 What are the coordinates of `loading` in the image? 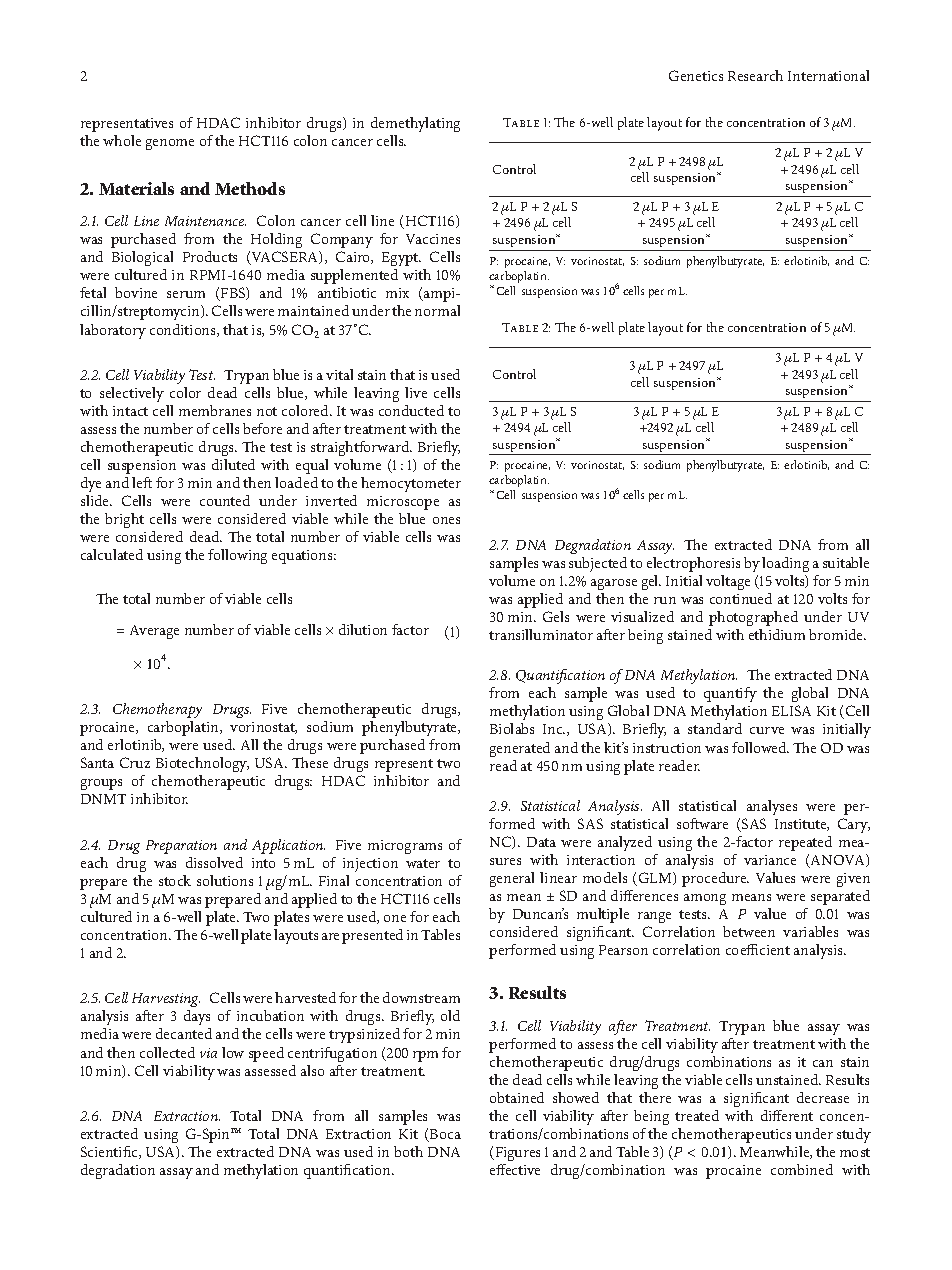 It's located at (785, 564).
